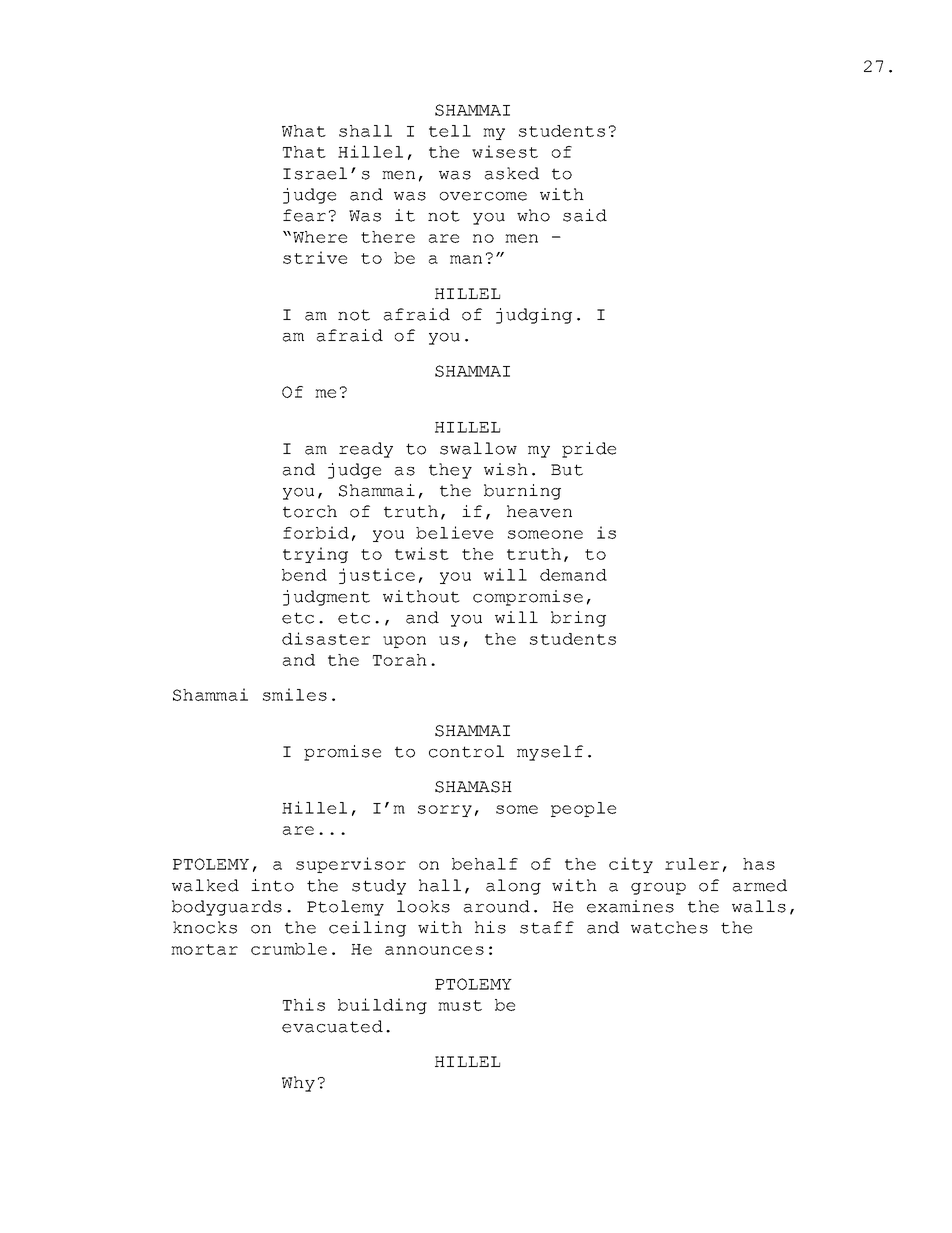  What do you see at coordinates (304, 575) in the document?
I see `bend` at bounding box center [304, 575].
